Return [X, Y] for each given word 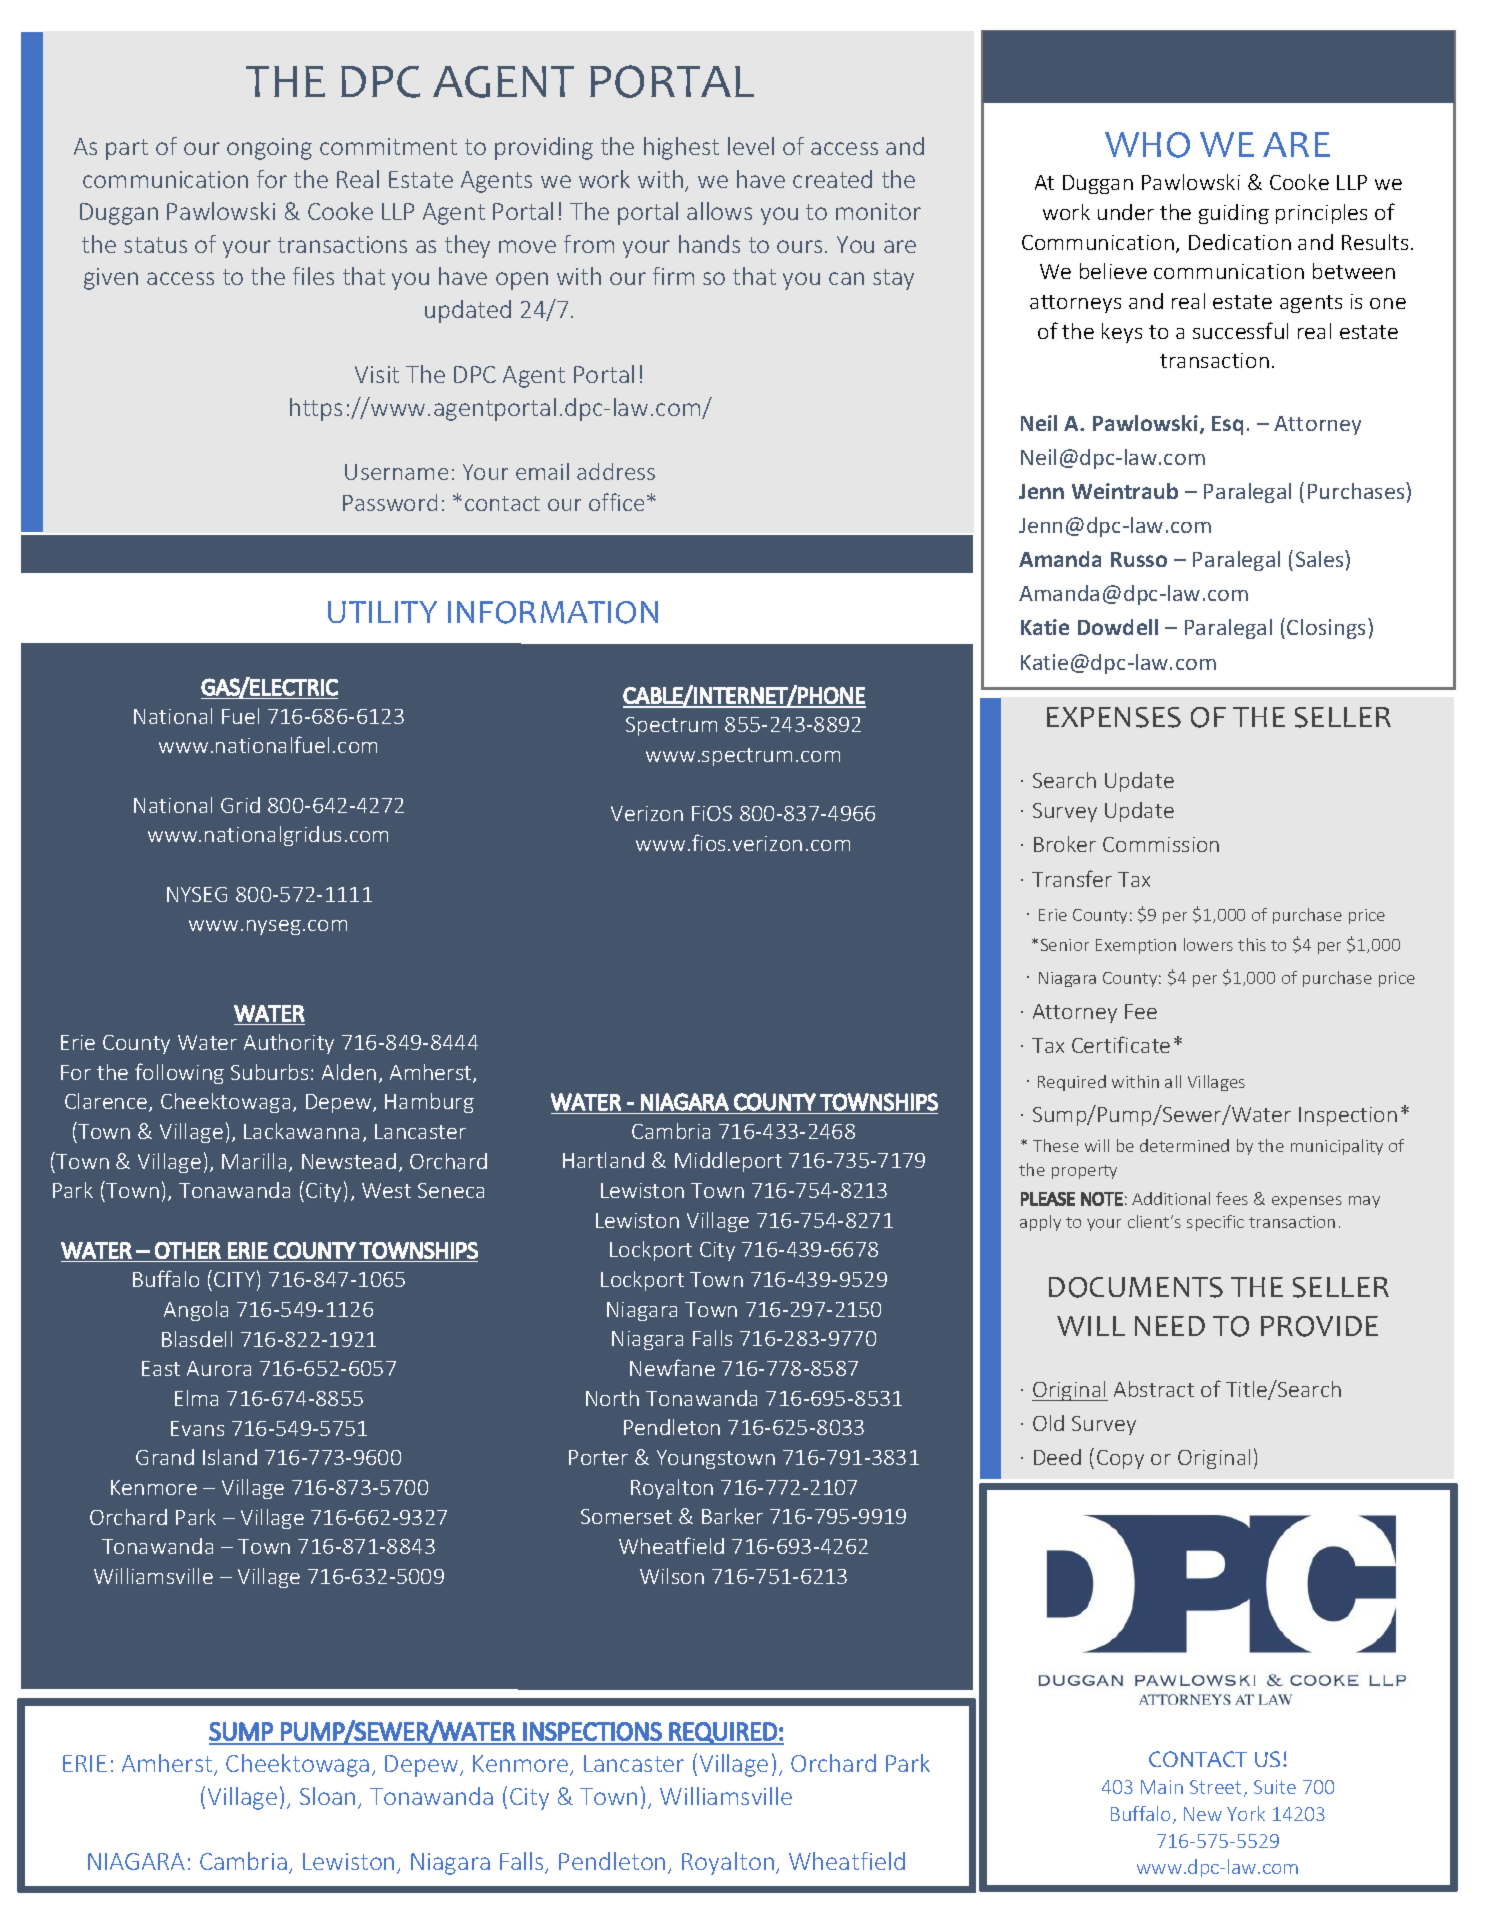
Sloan [327, 1796]
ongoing [269, 149]
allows [719, 211]
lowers [1208, 944]
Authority [289, 1044]
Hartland [603, 1160]
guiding [1234, 214]
